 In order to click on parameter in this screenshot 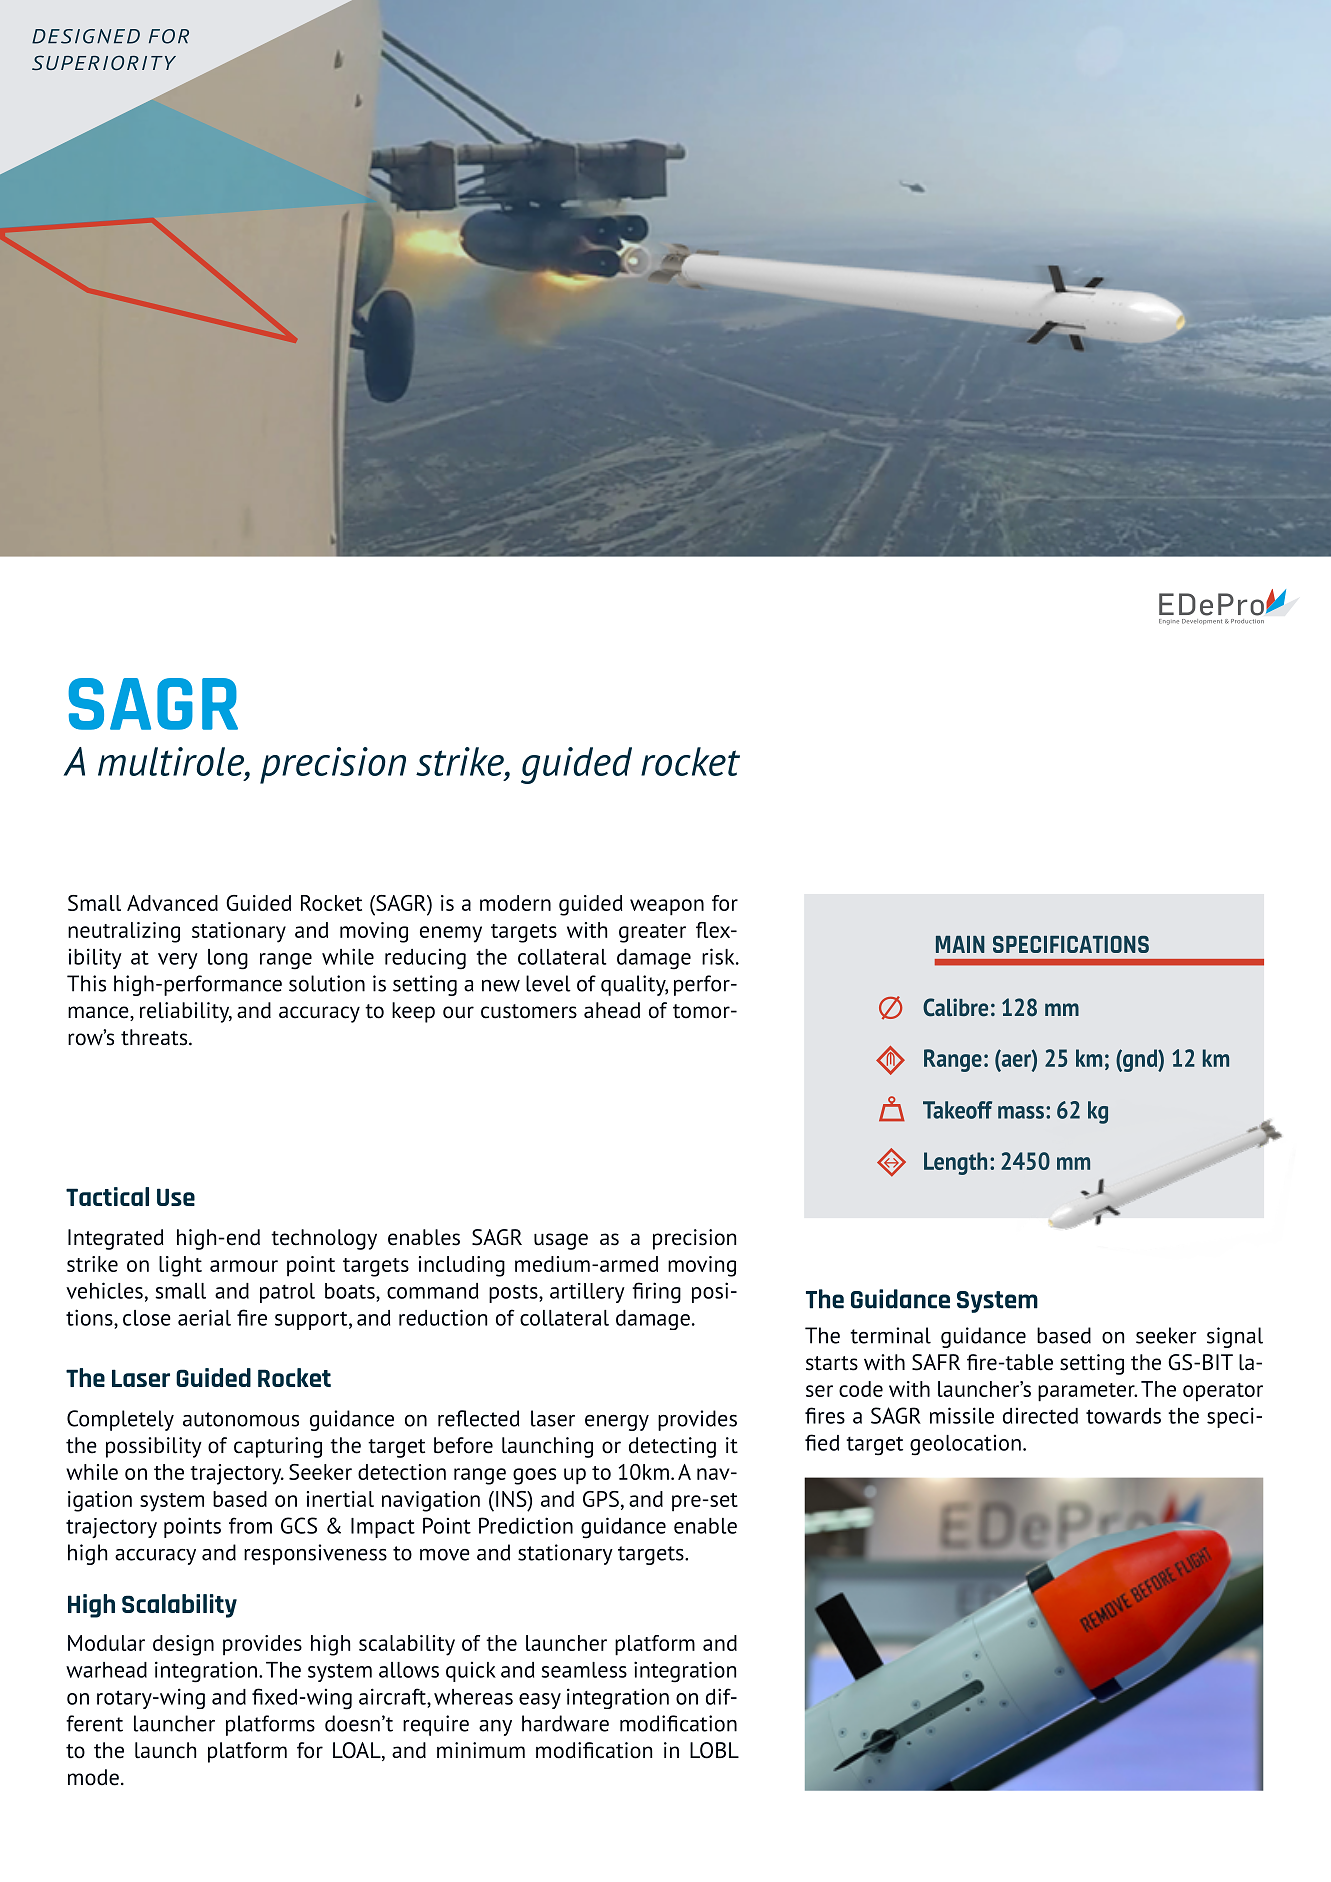, I will do `click(1087, 1392)`.
